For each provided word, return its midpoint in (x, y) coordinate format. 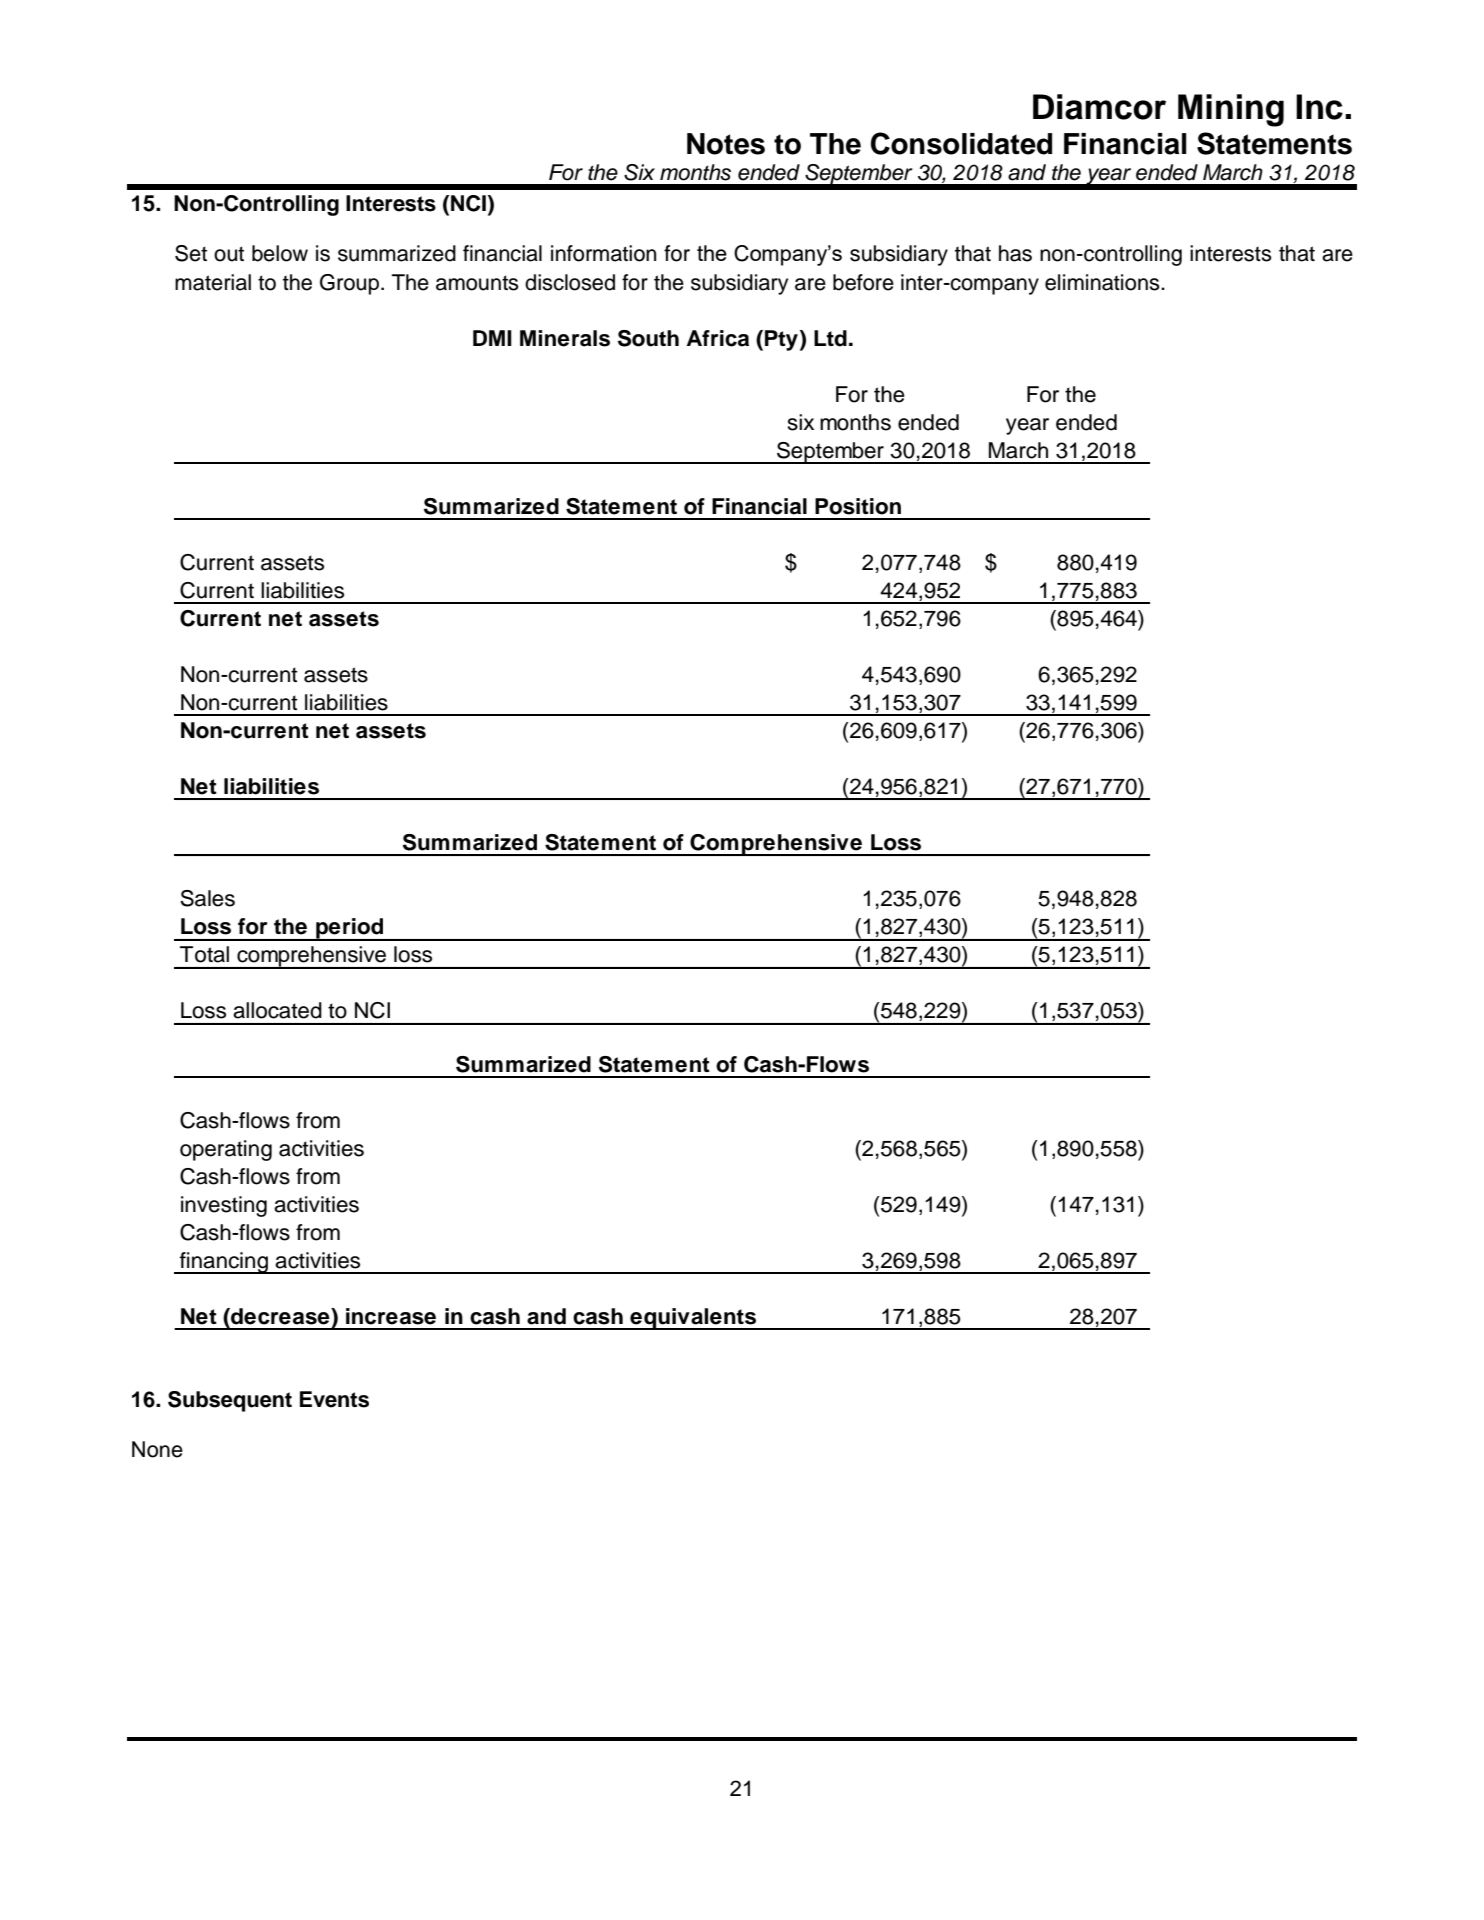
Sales (207, 898)
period (350, 929)
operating (226, 1150)
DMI (492, 338)
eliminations (1103, 282)
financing (224, 1263)
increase (391, 1316)
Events (334, 1399)
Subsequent (230, 1401)
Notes (726, 144)
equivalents (693, 1319)
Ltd (830, 338)
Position (858, 506)
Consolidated (961, 143)
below (280, 253)
